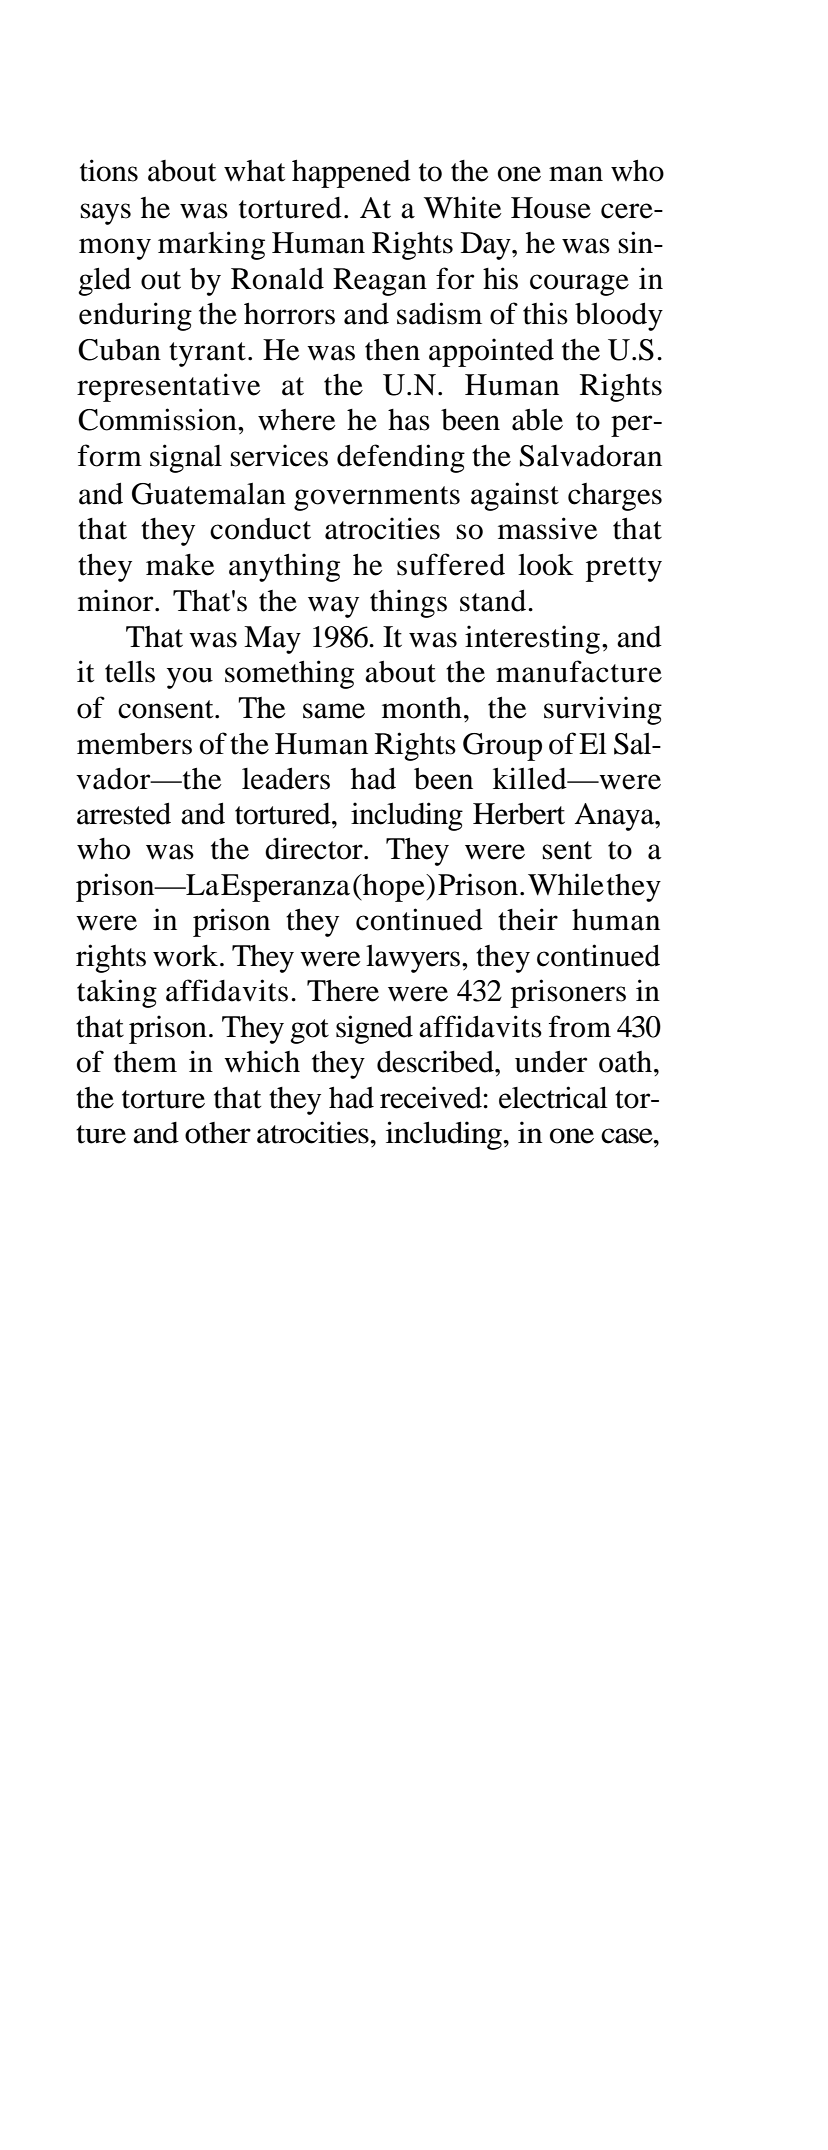  I want to click on interesting, so click(532, 639).
